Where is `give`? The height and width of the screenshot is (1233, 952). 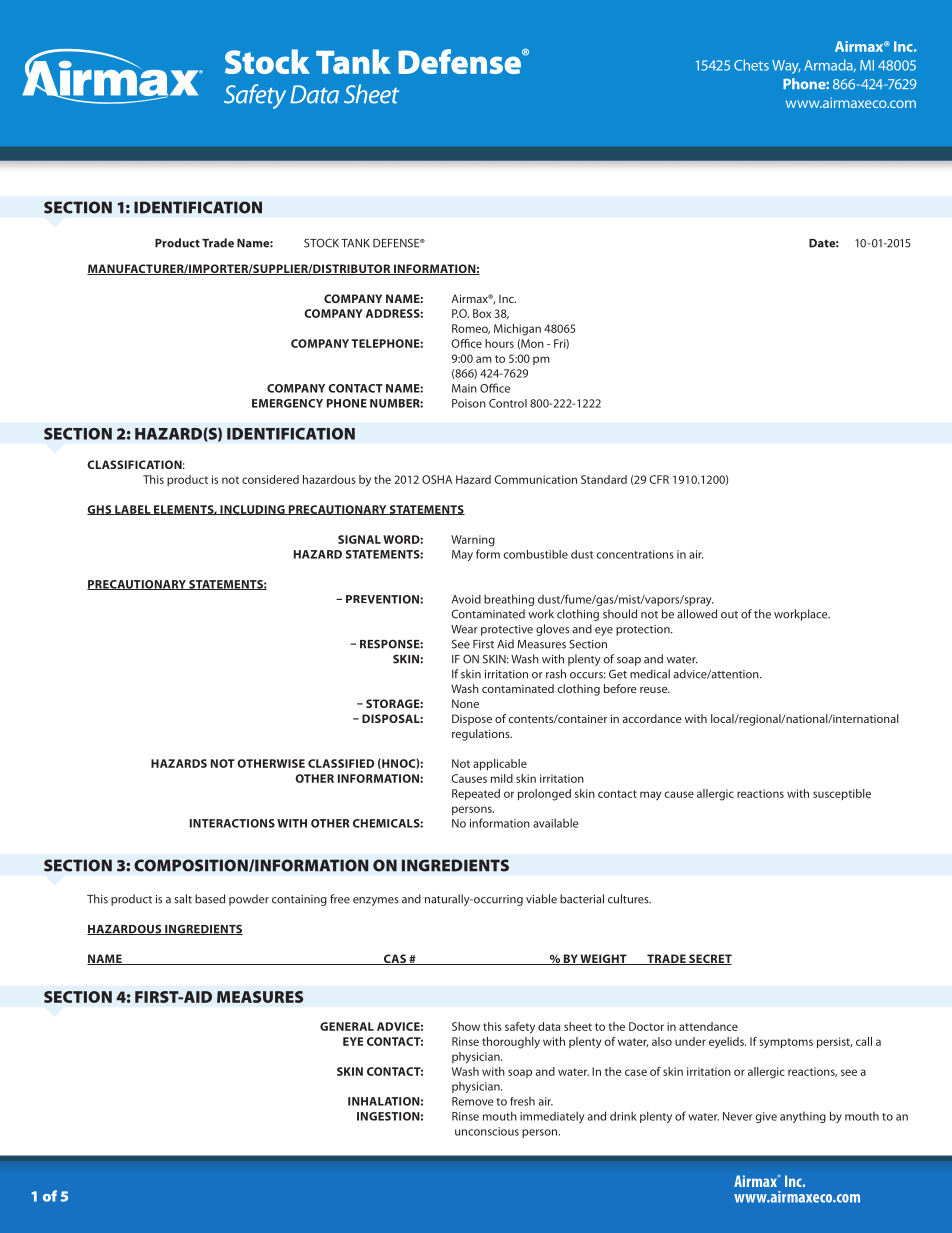
give is located at coordinates (766, 1117).
